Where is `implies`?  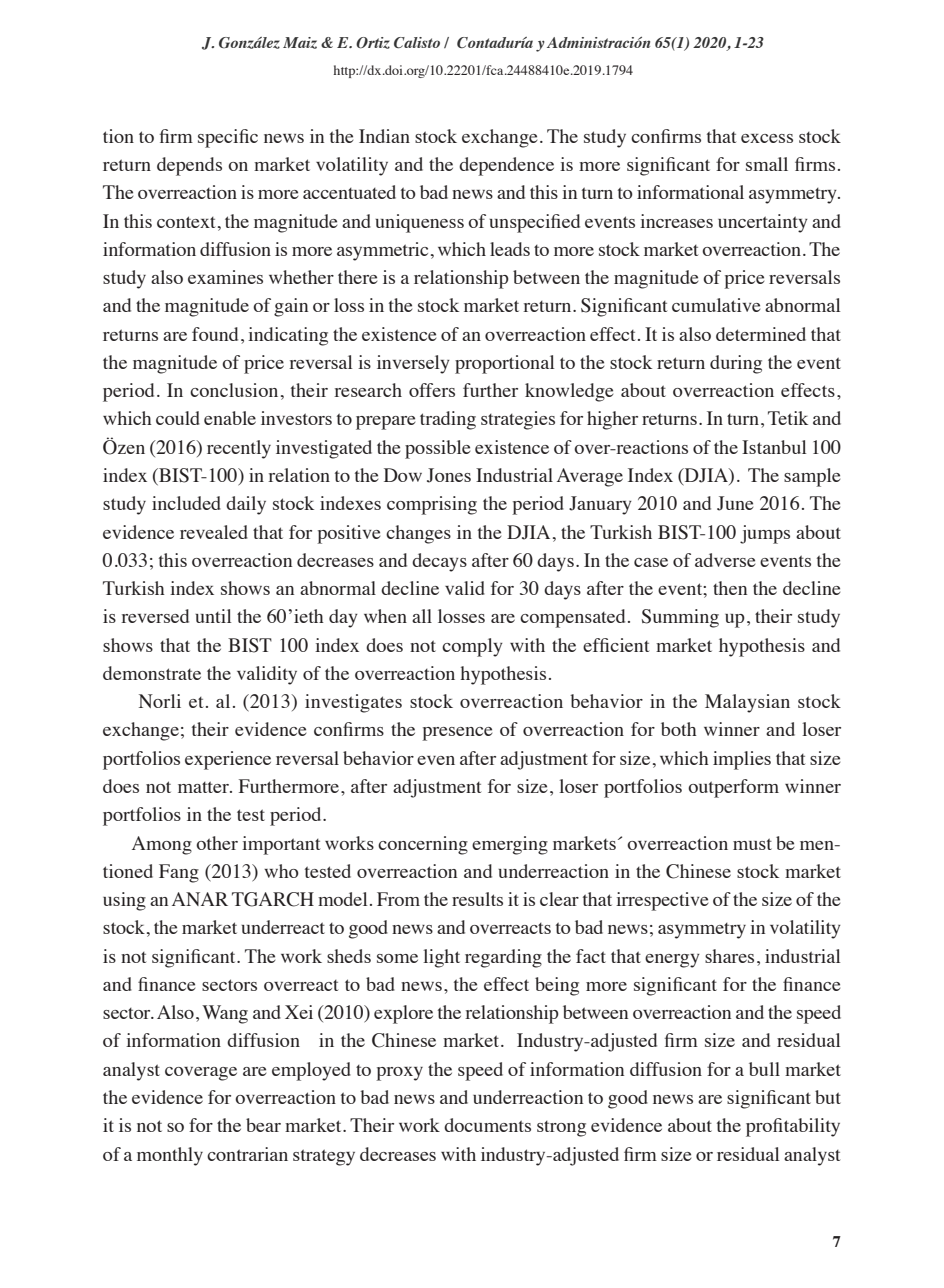 implies is located at coordinates (742, 760).
